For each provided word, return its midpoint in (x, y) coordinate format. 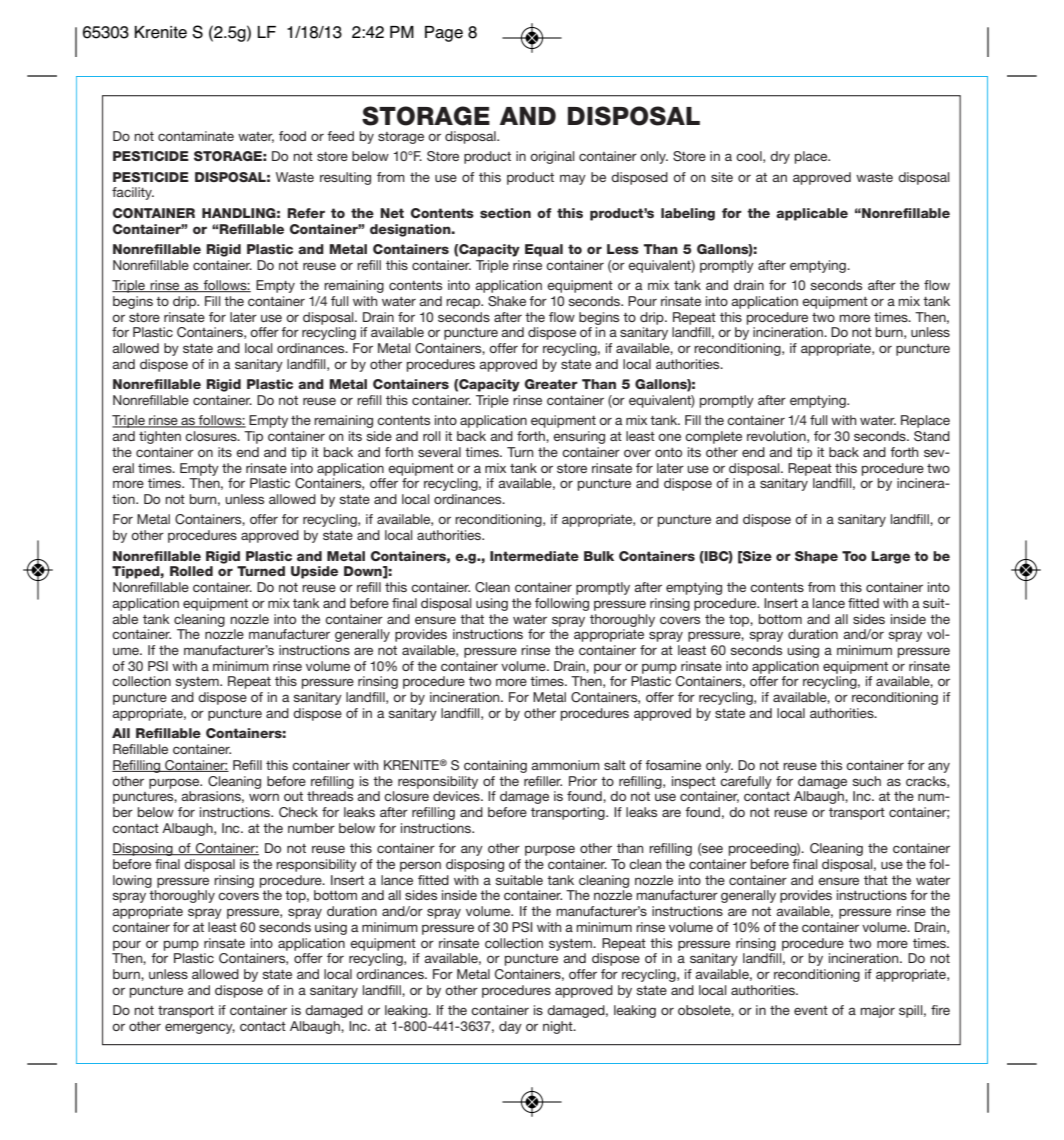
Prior (583, 781)
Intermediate (534, 556)
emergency (200, 1028)
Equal (544, 250)
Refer (306, 213)
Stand (932, 436)
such (866, 781)
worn (264, 797)
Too (854, 556)
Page (444, 34)
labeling (688, 214)
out (293, 796)
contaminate (196, 136)
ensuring (579, 437)
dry (780, 157)
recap (464, 303)
